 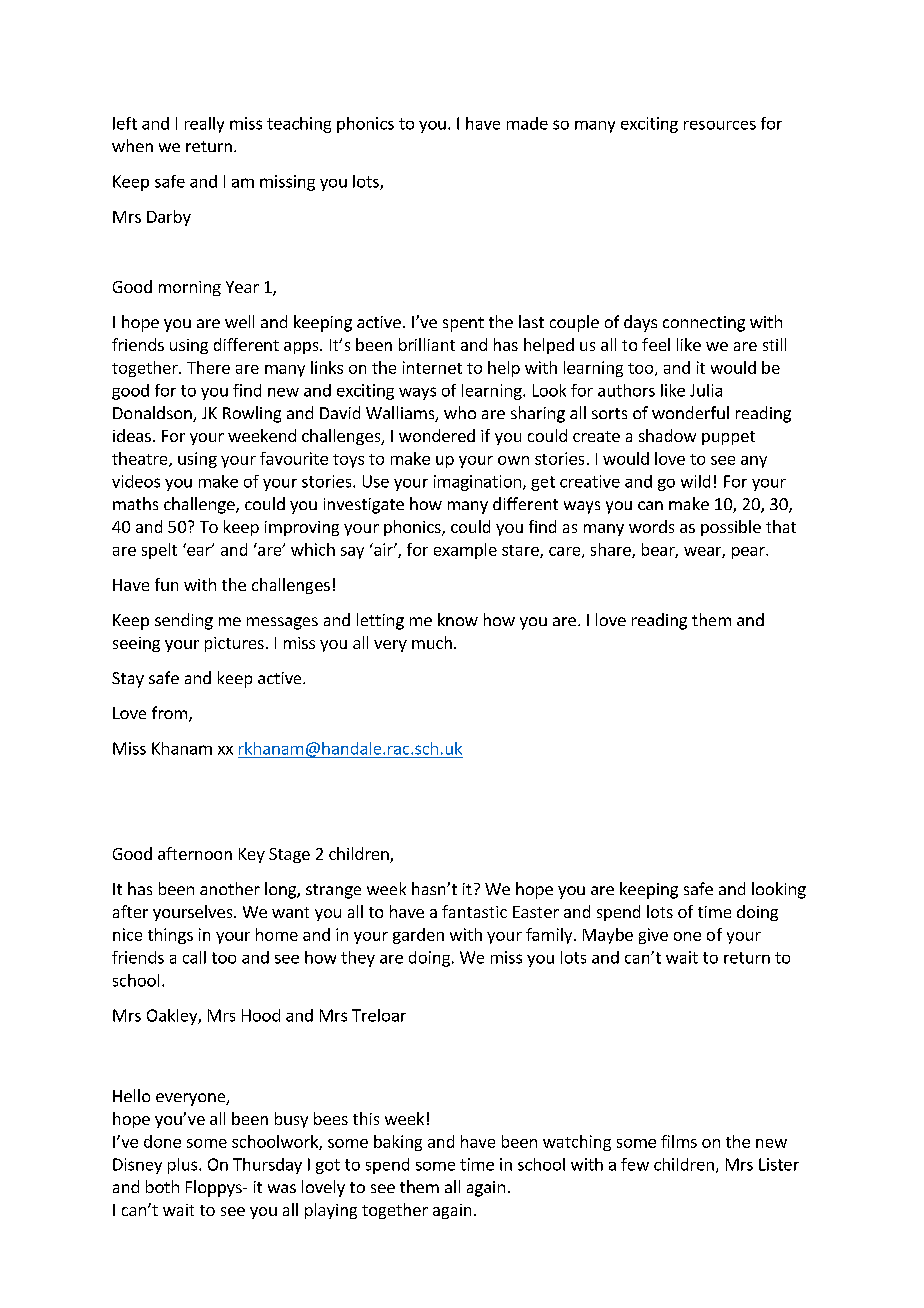 I want to click on wild, so click(x=695, y=481).
